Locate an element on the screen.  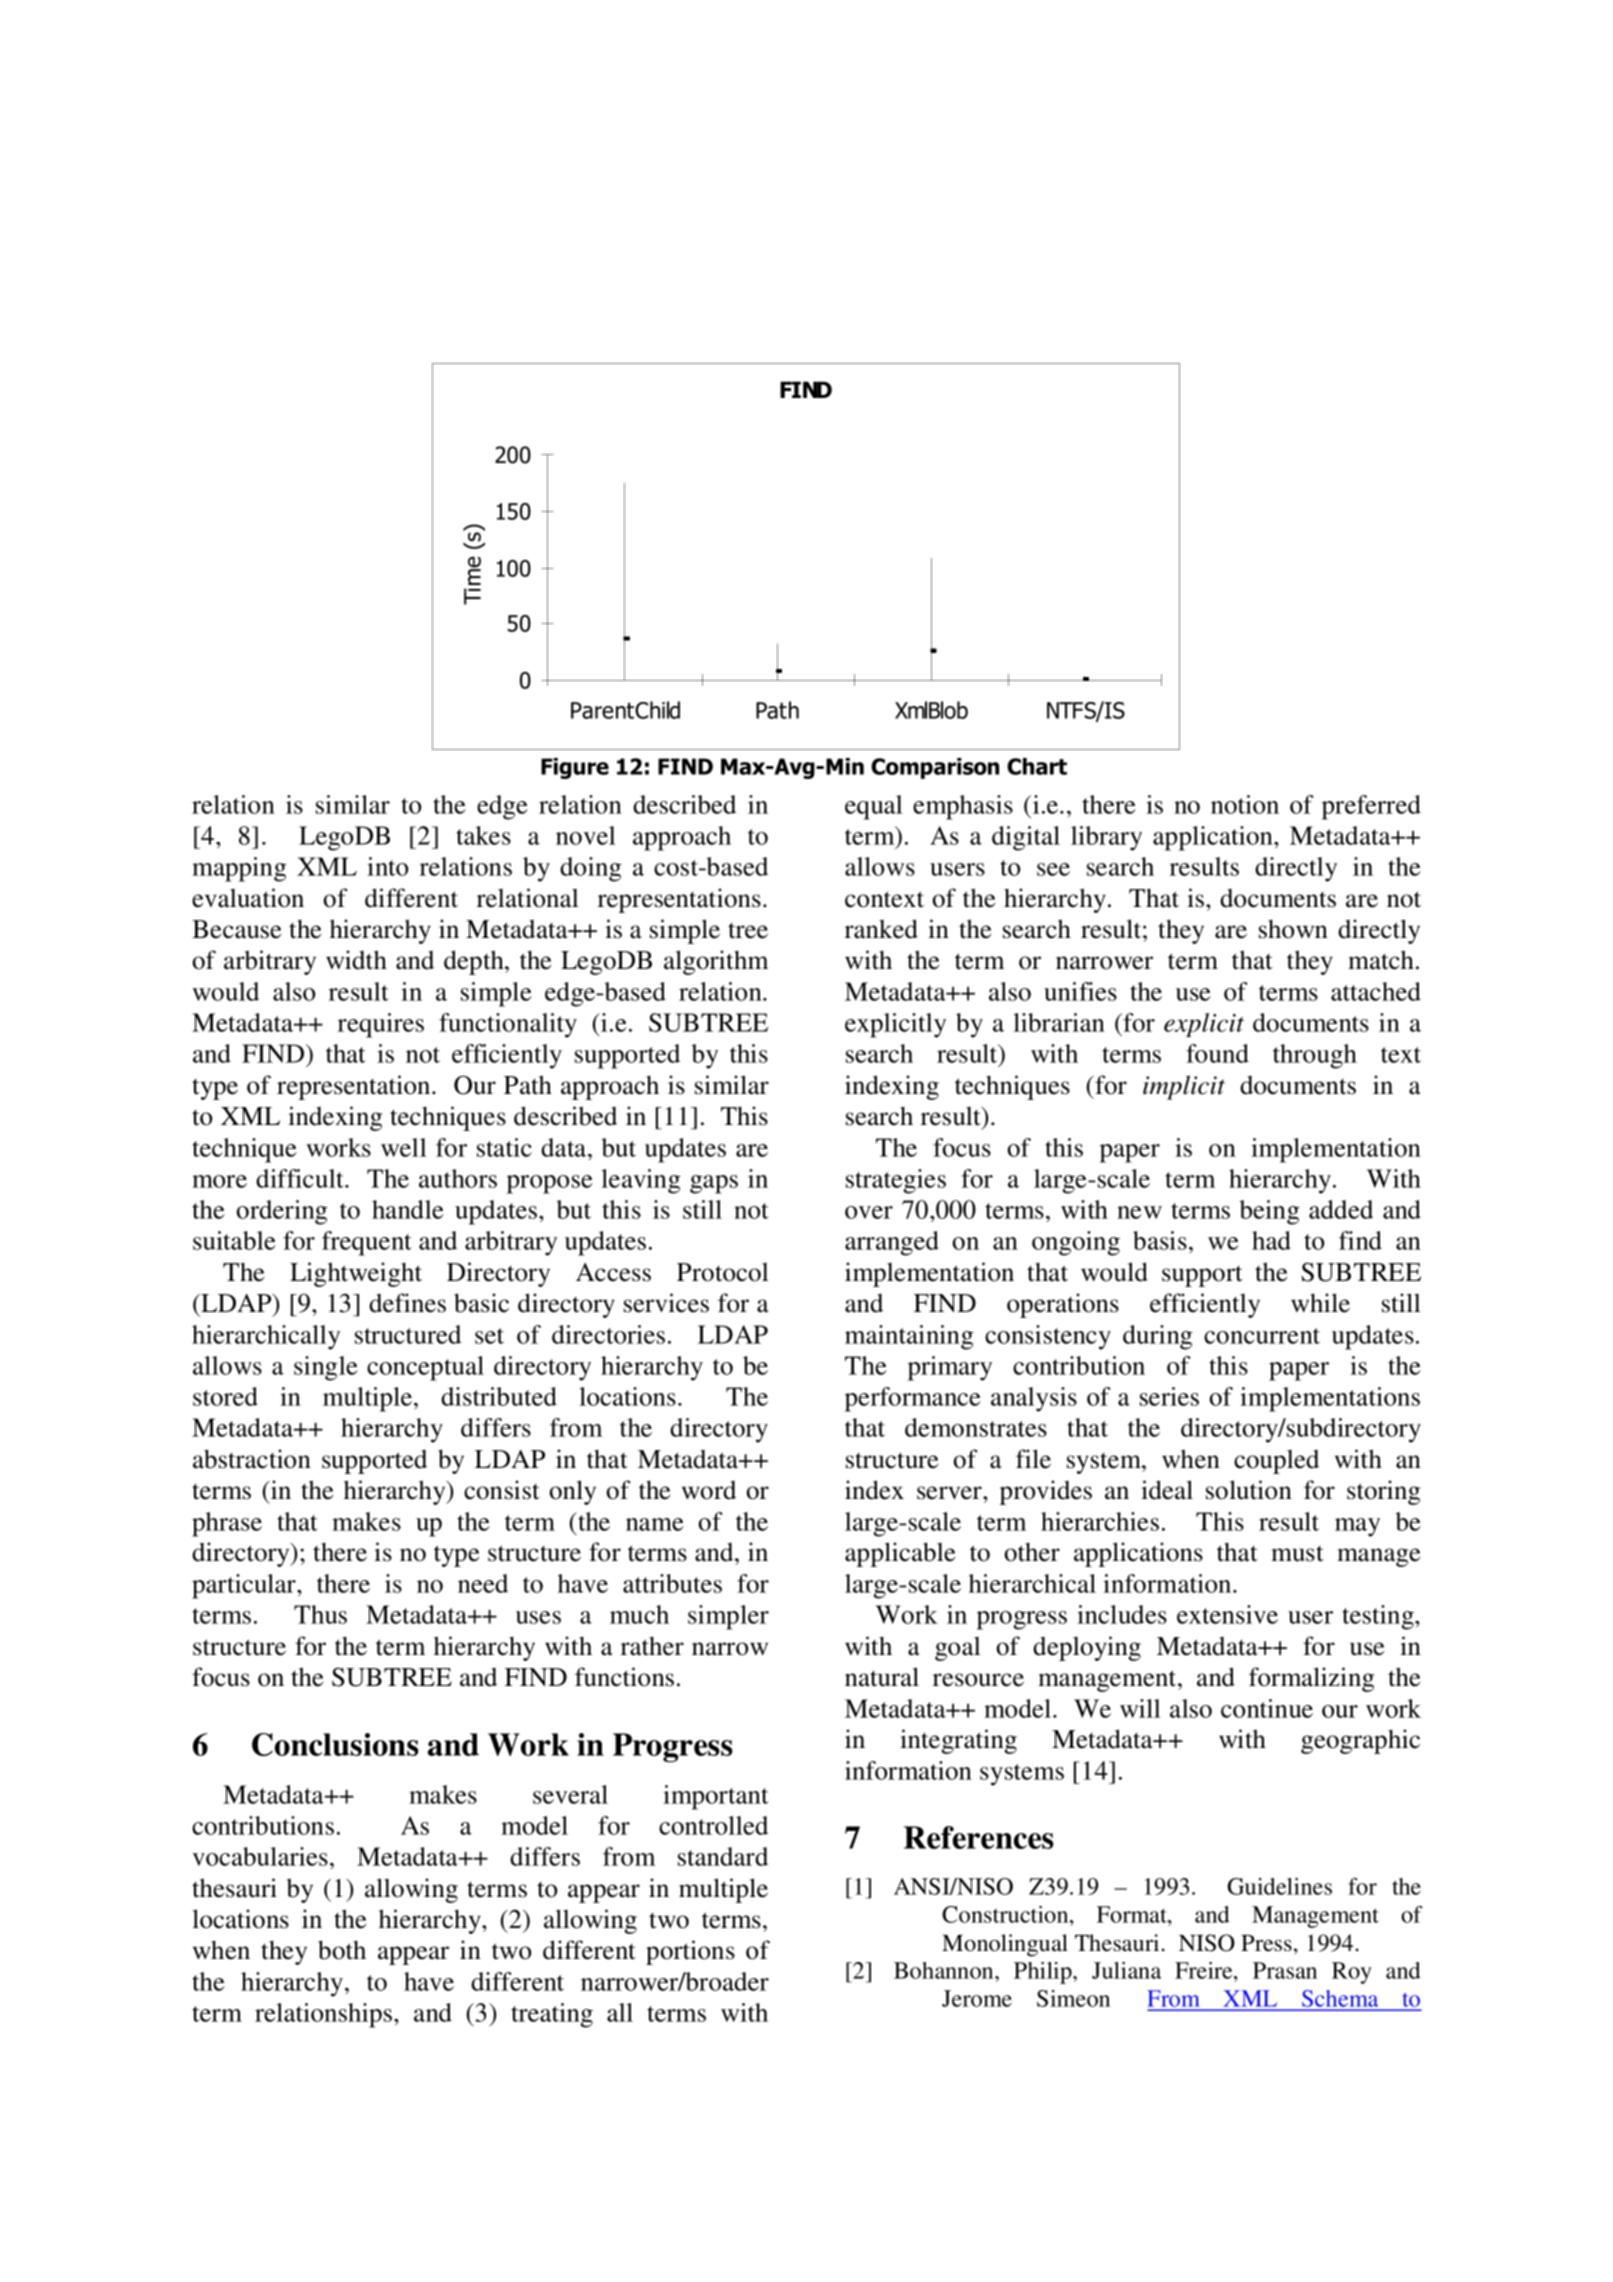
series is located at coordinates (1169, 1396).
